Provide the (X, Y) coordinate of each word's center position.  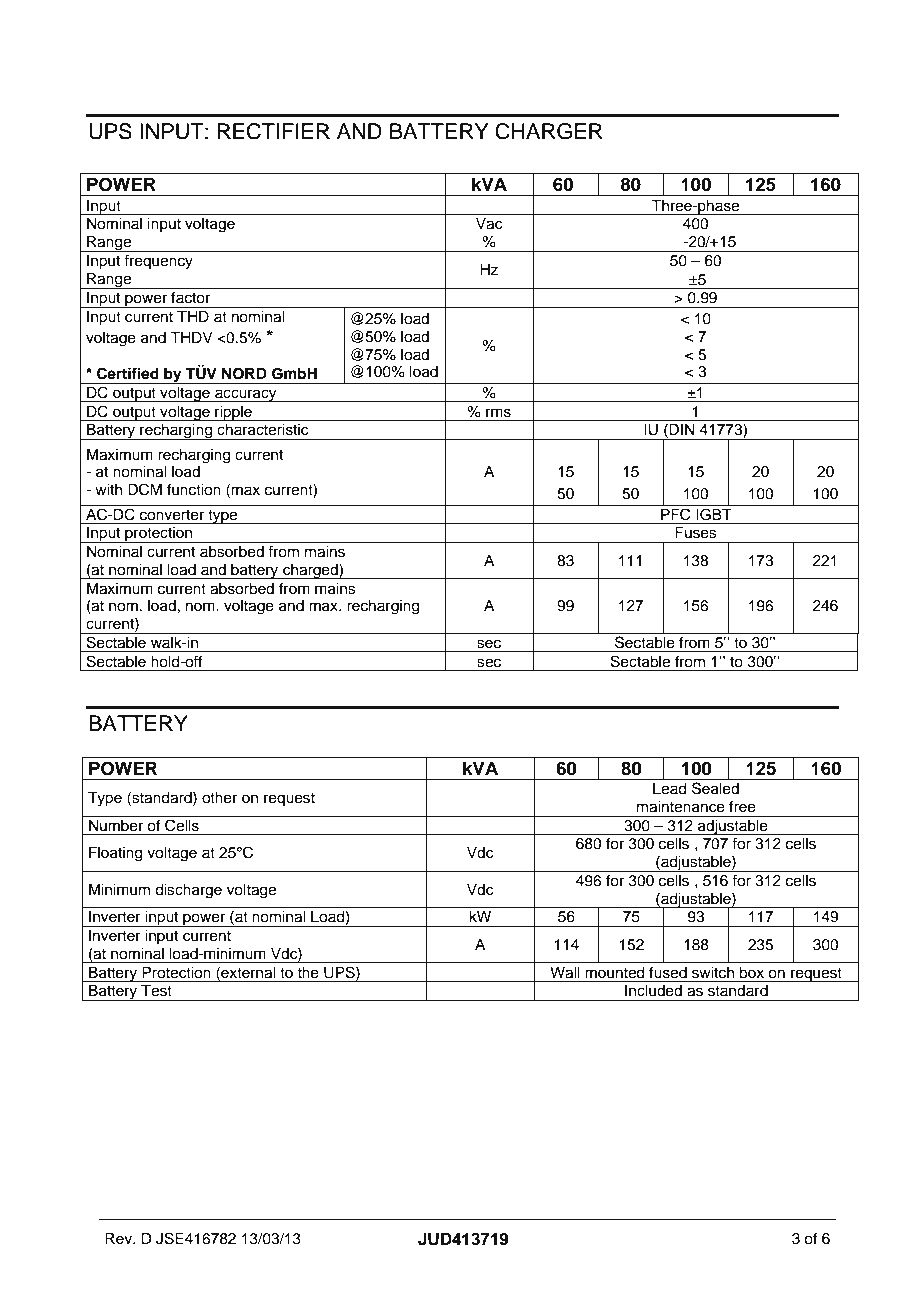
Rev (120, 1238)
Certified (128, 373)
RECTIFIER (273, 131)
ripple (233, 413)
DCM (145, 489)
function (194, 489)
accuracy (246, 395)
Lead (670, 789)
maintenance (681, 807)
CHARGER (549, 131)
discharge (188, 891)
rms (498, 413)
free (742, 806)
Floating (116, 854)
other (219, 798)
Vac (489, 224)
